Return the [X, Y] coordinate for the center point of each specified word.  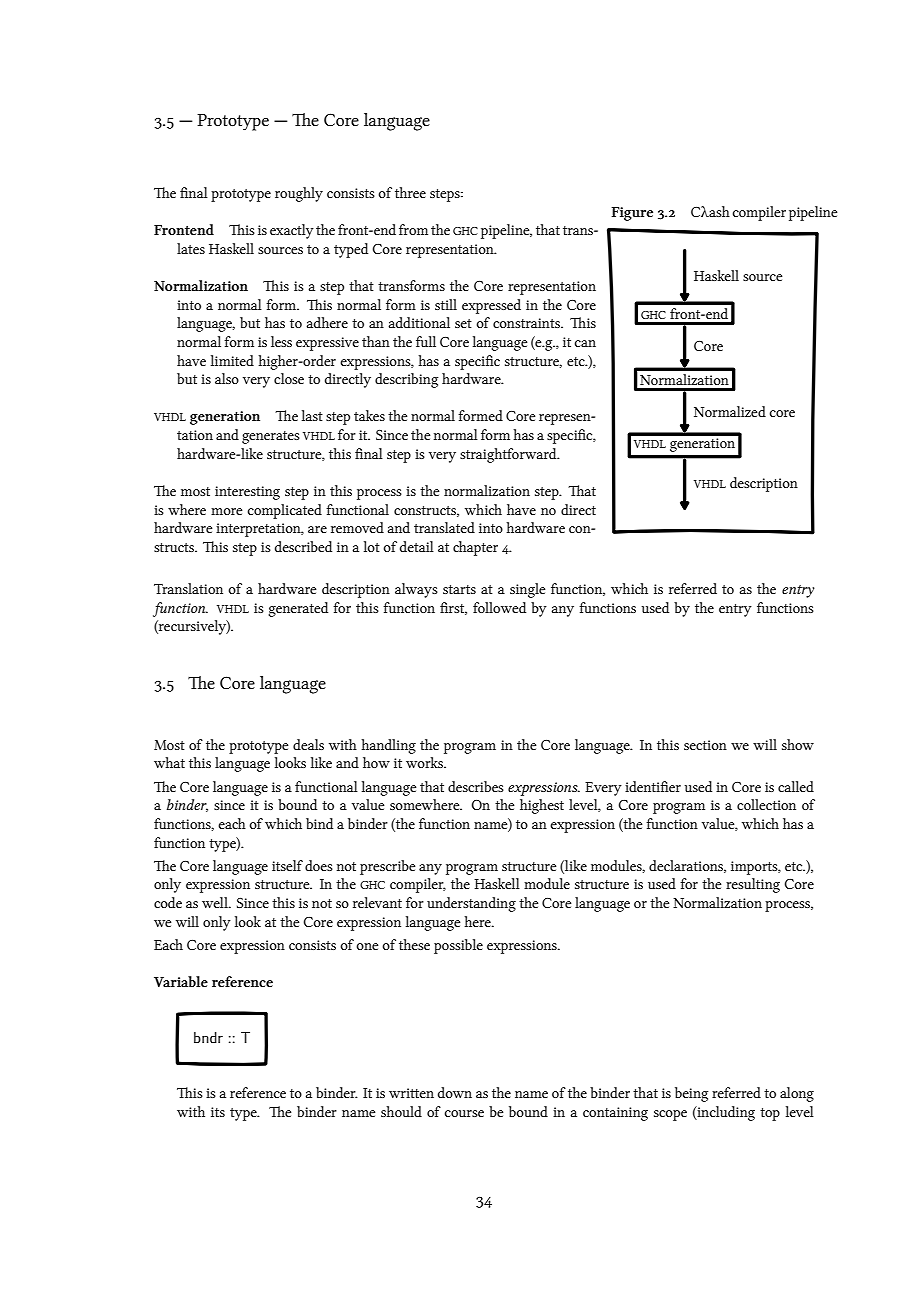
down [455, 1092]
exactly [292, 231]
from [413, 229]
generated [298, 609]
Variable [181, 981]
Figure [632, 214]
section [705, 745]
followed [499, 607]
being [691, 1094]
